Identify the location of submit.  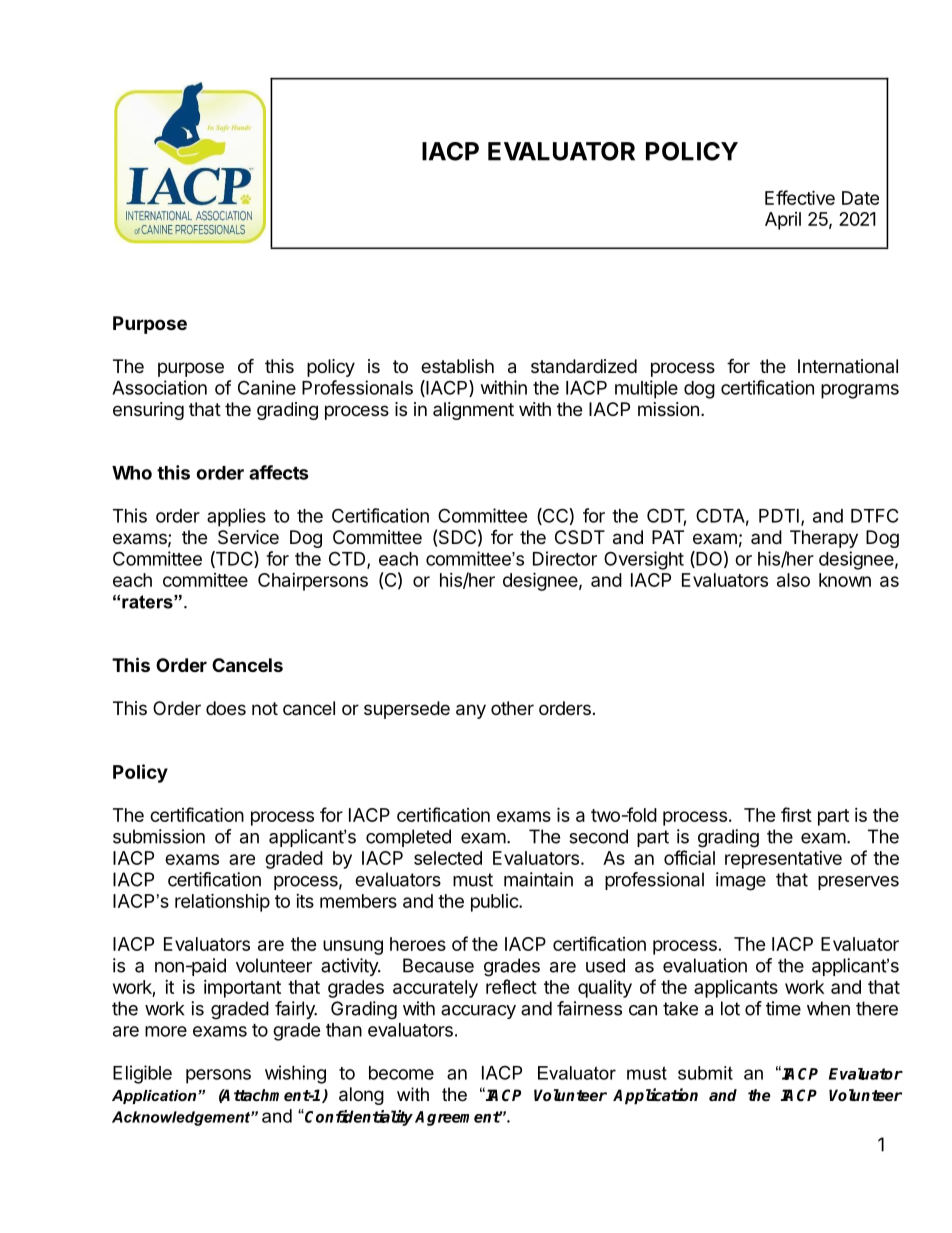
(705, 1073).
